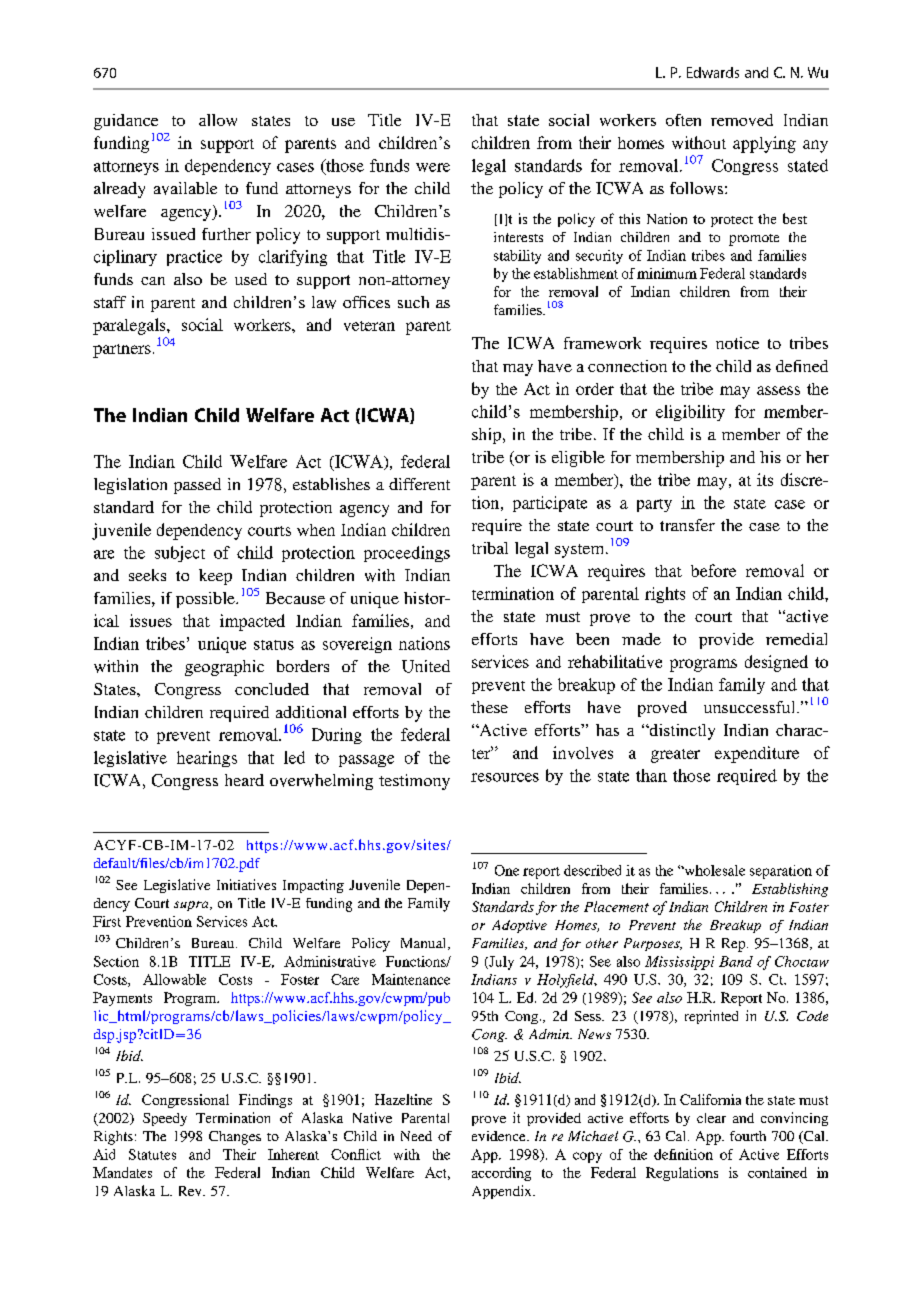 Image resolution: width=922 pixels, height=1316 pixels. I want to click on passed, so click(197, 486).
